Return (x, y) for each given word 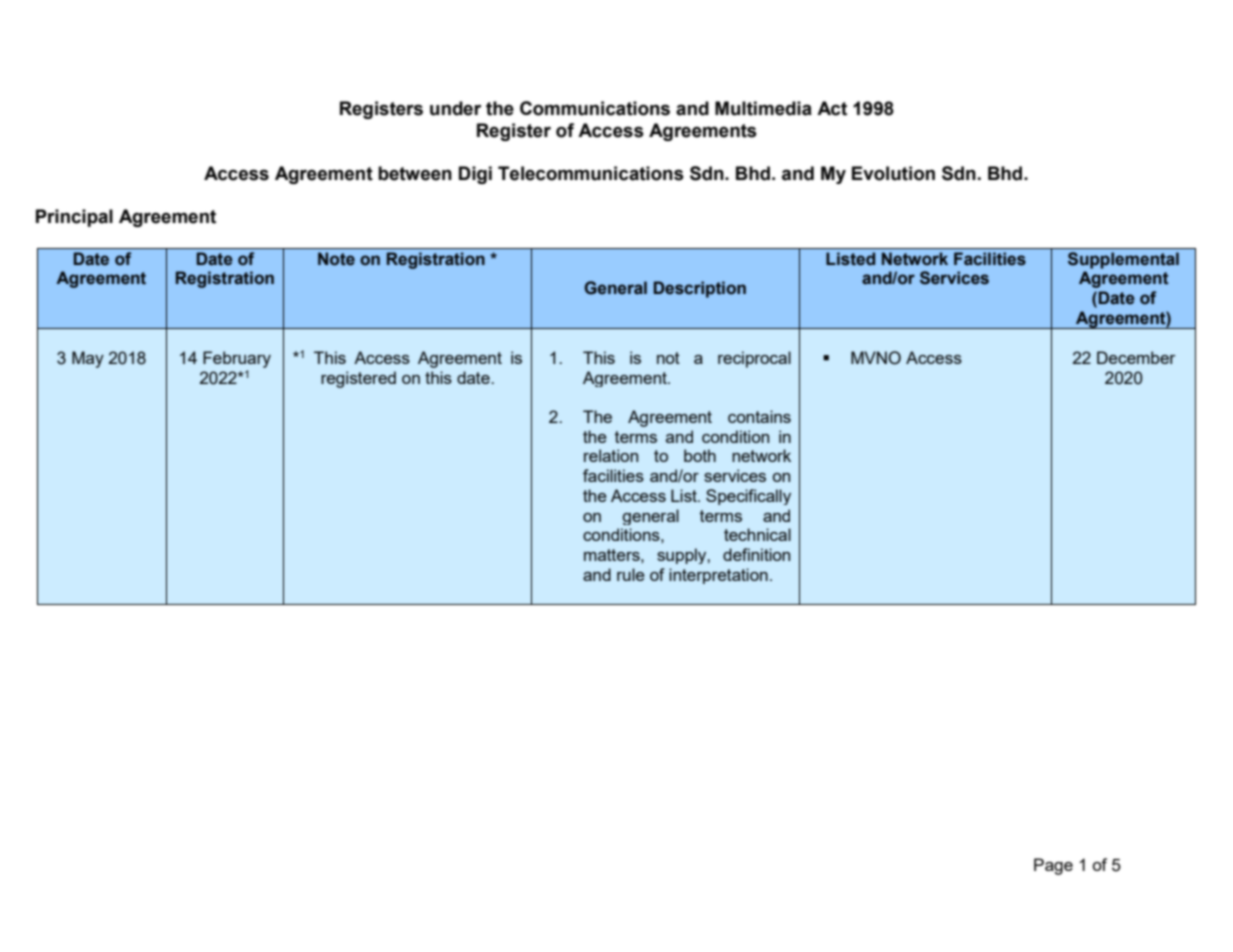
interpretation (718, 576)
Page (1053, 866)
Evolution (893, 173)
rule (631, 574)
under (455, 108)
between (415, 173)
